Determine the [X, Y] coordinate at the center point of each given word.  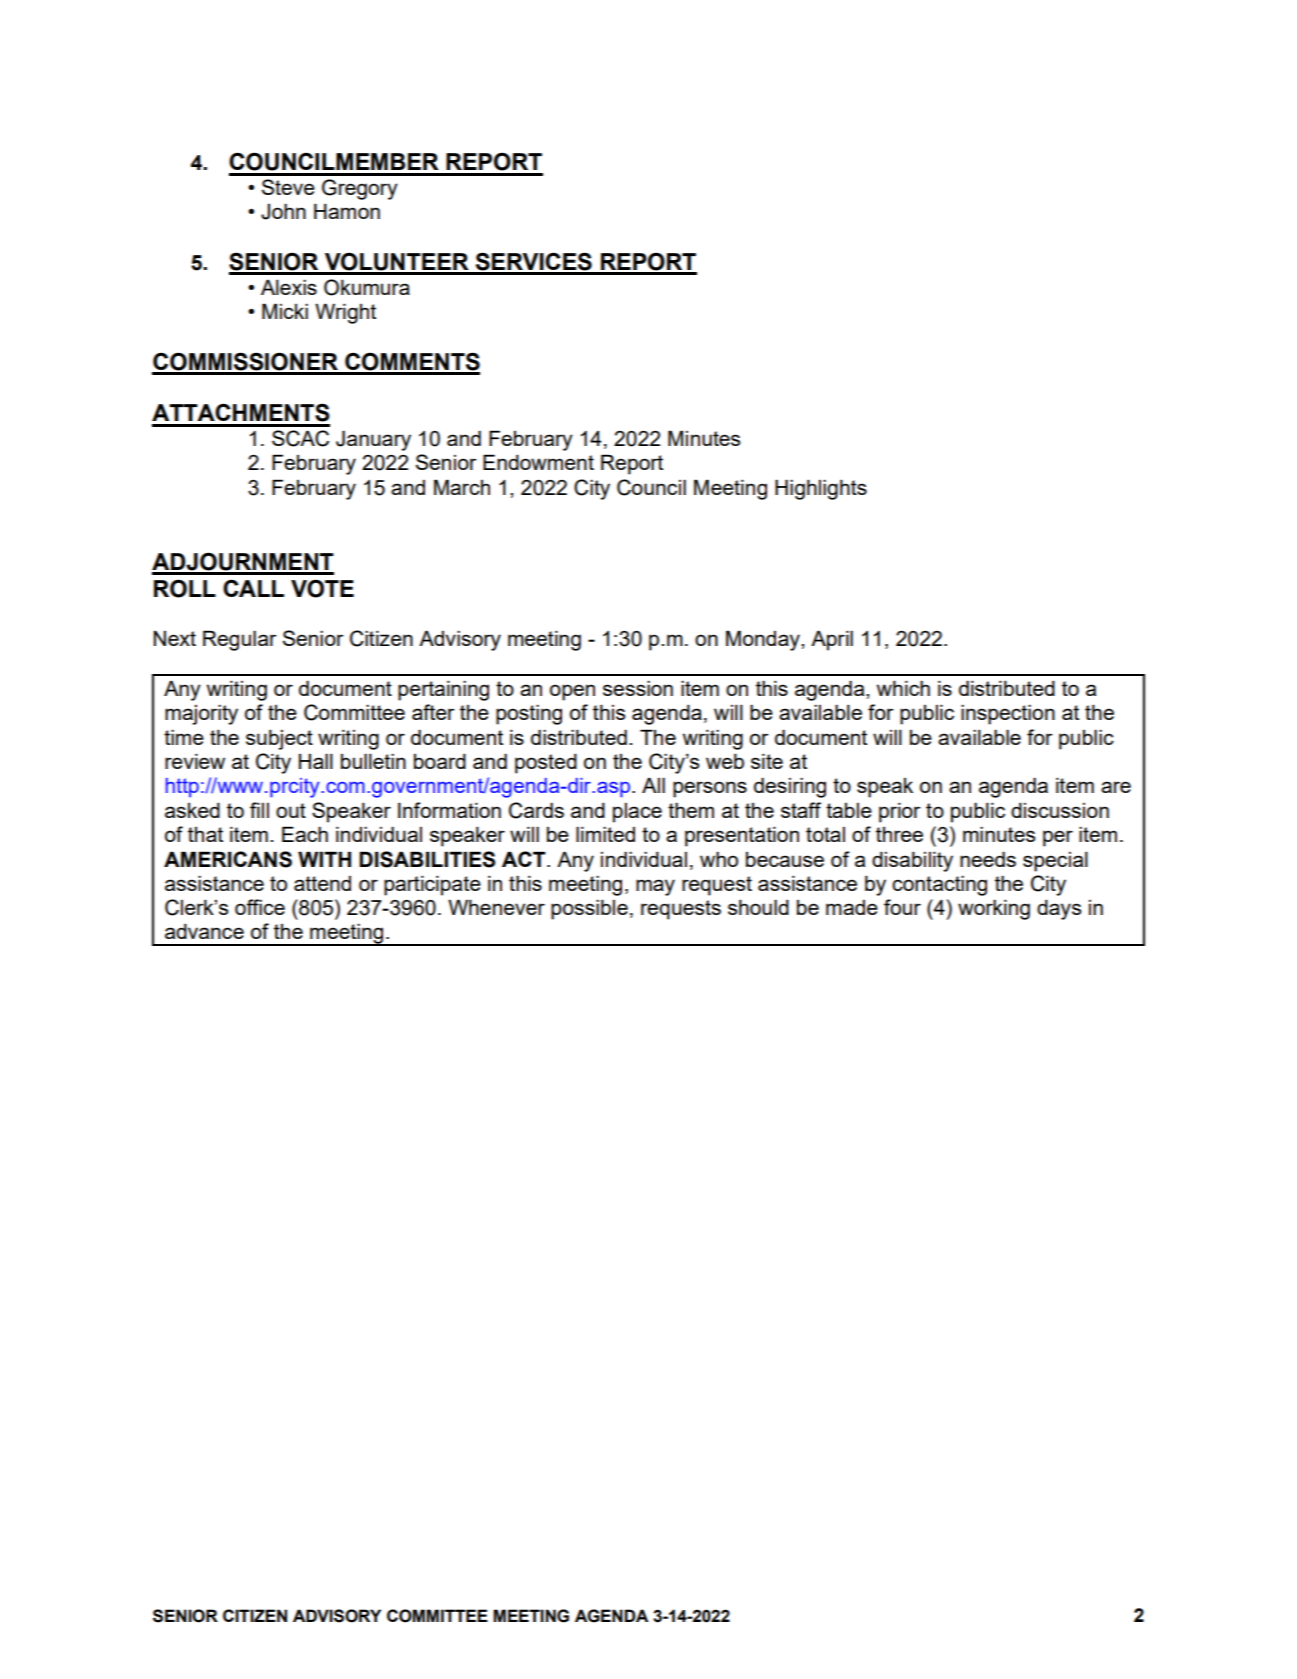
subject [279, 739]
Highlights [821, 489]
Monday [764, 640]
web [725, 761]
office [260, 907]
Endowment [538, 462]
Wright [345, 313]
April [832, 640]
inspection [1008, 714]
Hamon [347, 211]
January [373, 440]
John [283, 211]
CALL [253, 588]
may [655, 887]
